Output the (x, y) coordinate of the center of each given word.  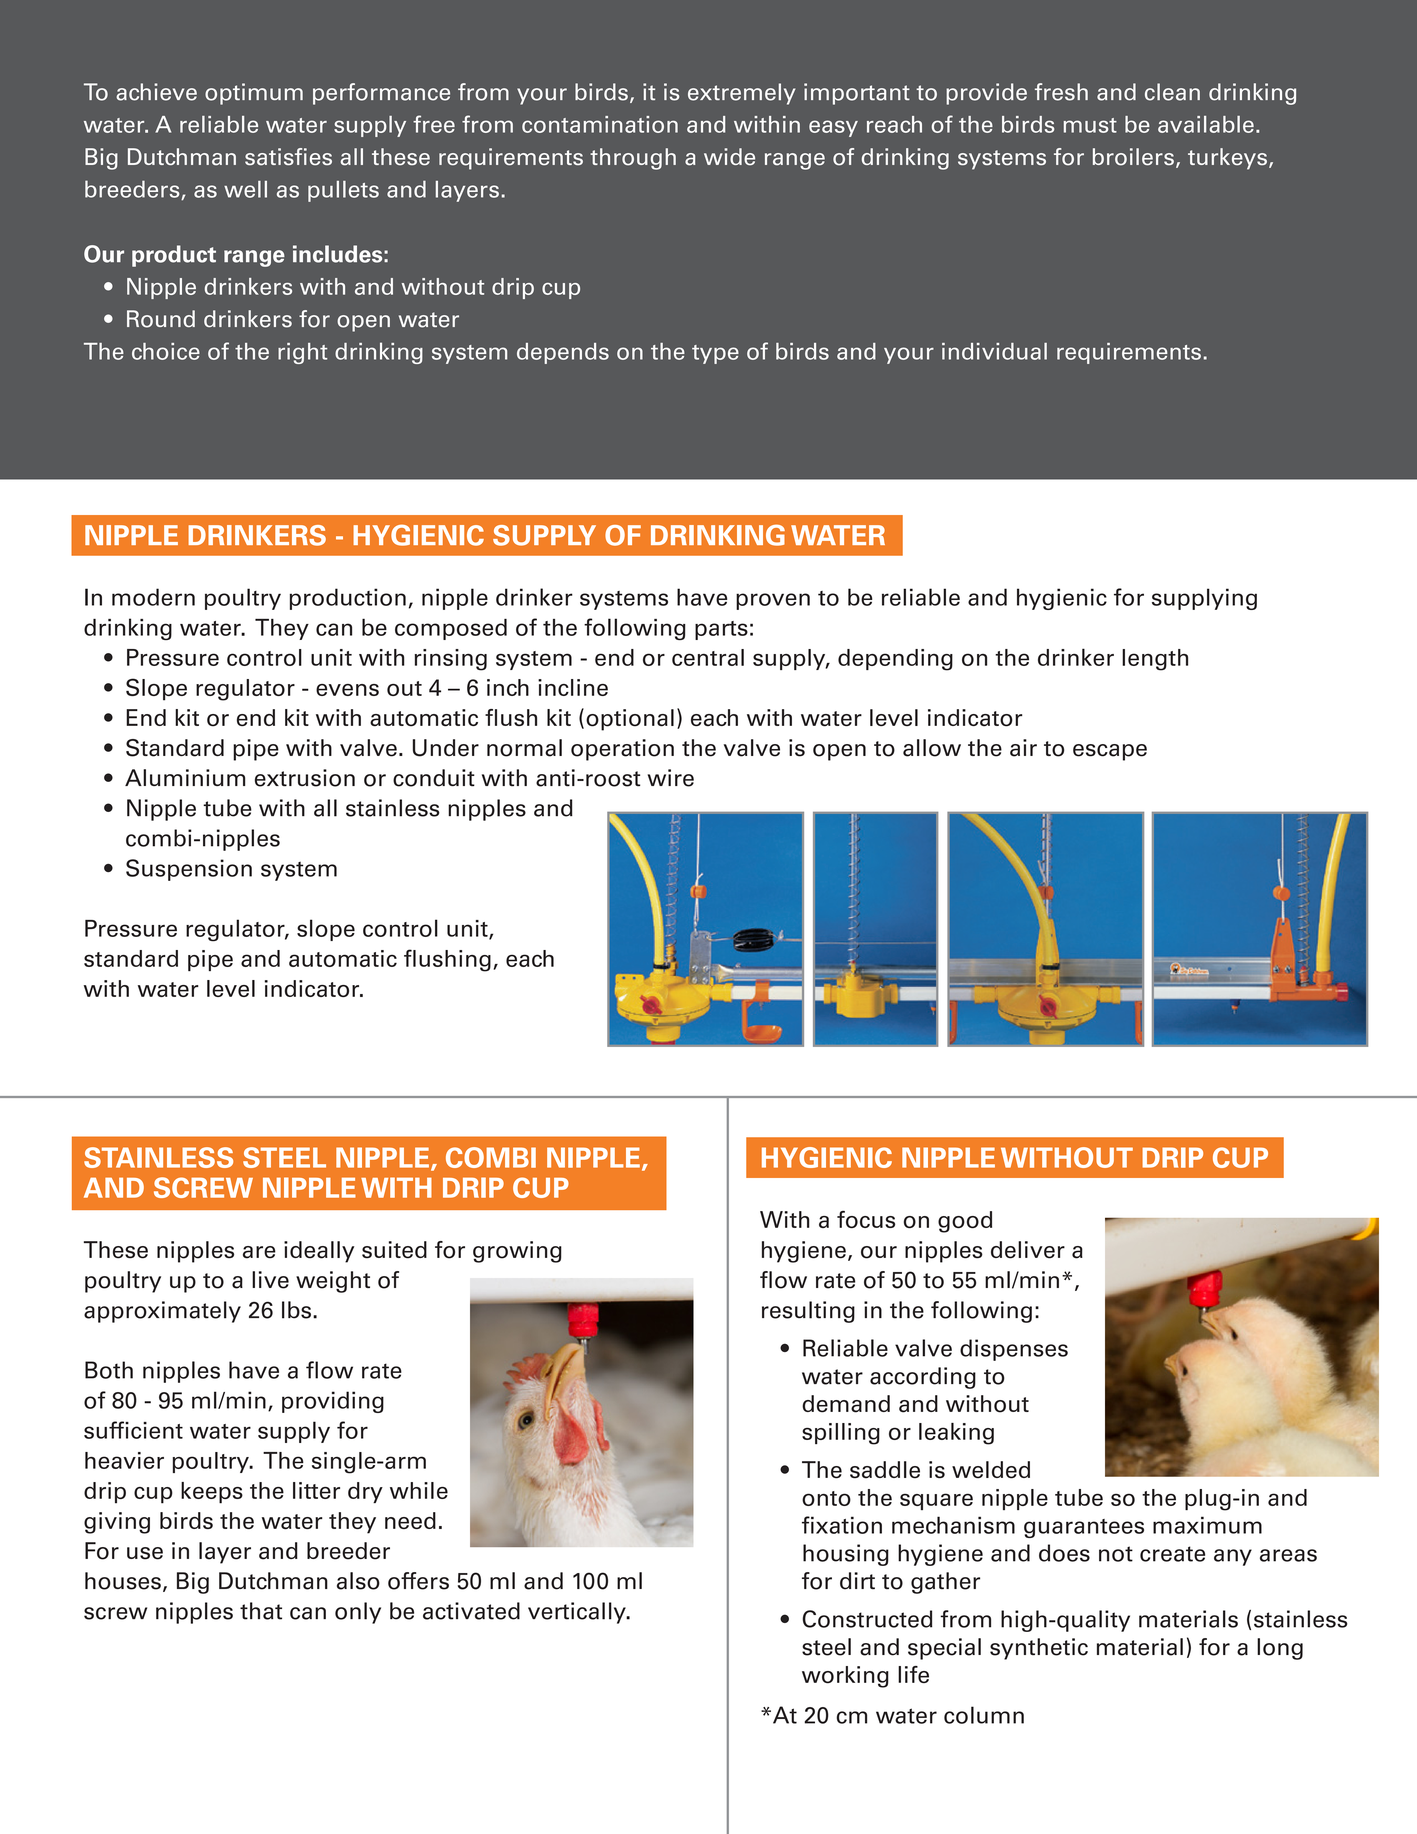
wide (729, 156)
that (261, 1611)
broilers (1133, 157)
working (845, 1677)
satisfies (288, 157)
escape (1110, 752)
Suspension (189, 870)
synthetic (1039, 1649)
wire (671, 778)
